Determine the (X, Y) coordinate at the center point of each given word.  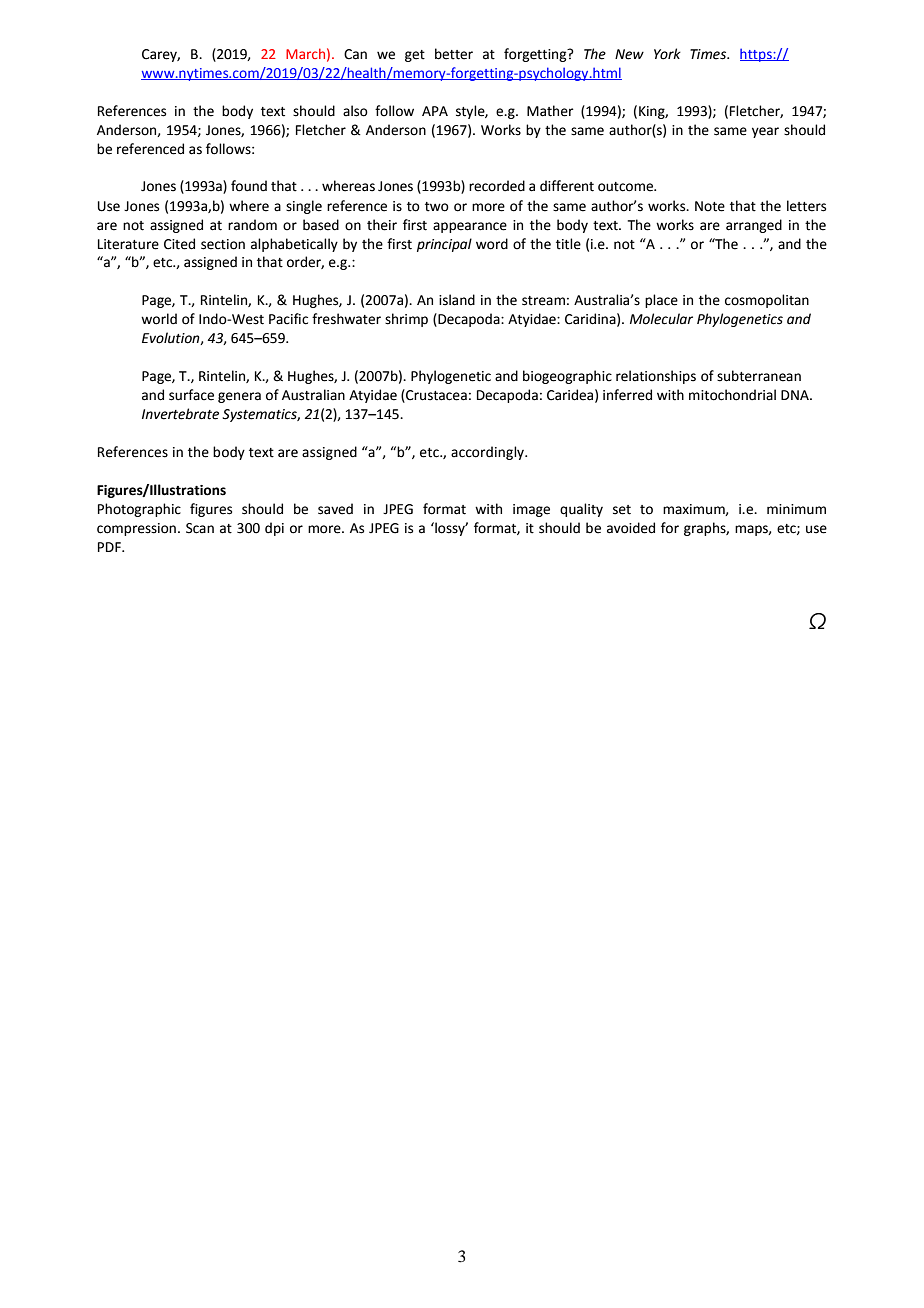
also (355, 111)
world (159, 319)
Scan (200, 528)
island (457, 300)
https (757, 55)
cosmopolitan (767, 301)
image (531, 510)
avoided (631, 528)
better (454, 54)
